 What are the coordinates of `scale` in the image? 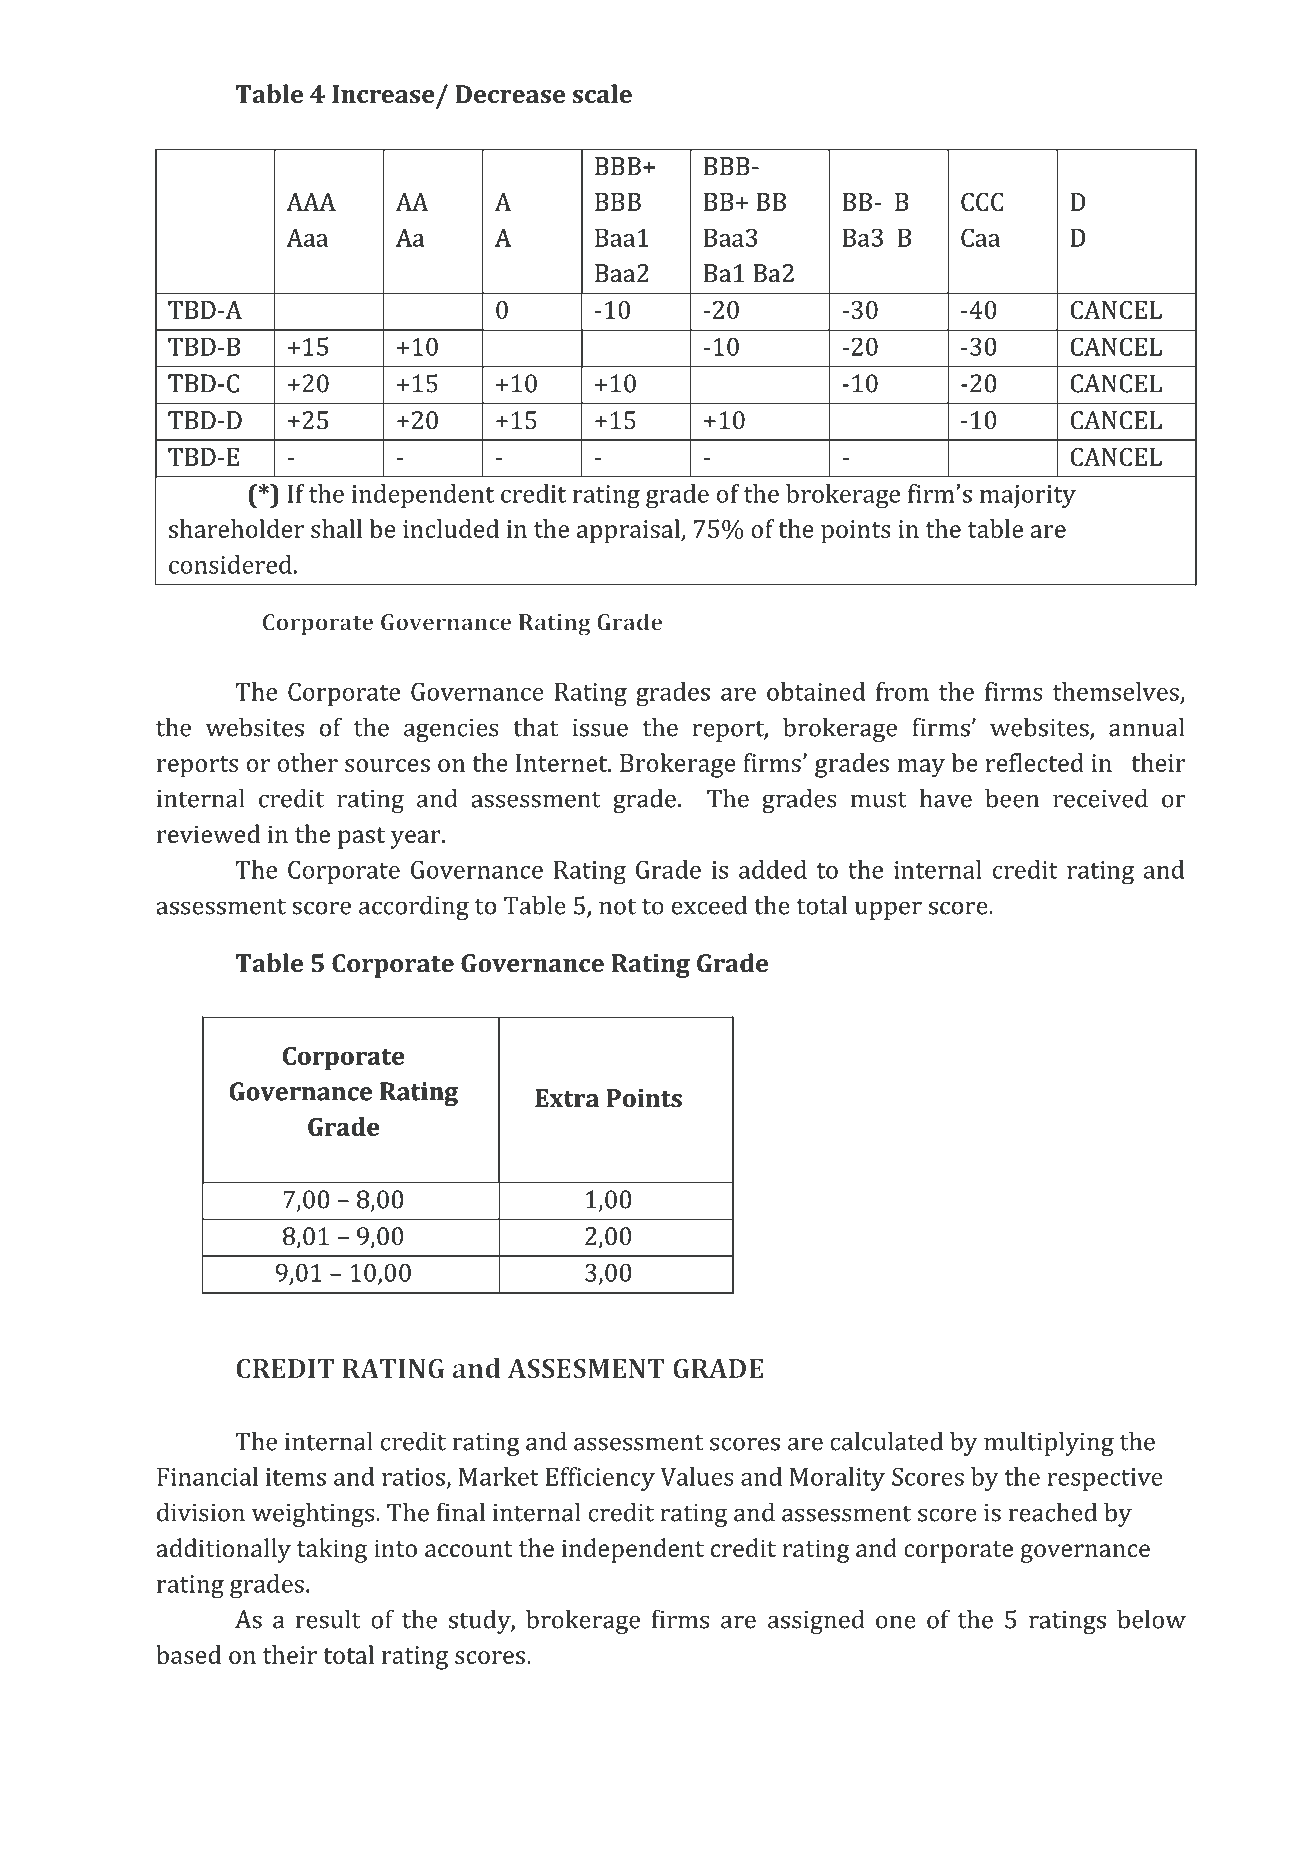 It's located at (602, 93).
